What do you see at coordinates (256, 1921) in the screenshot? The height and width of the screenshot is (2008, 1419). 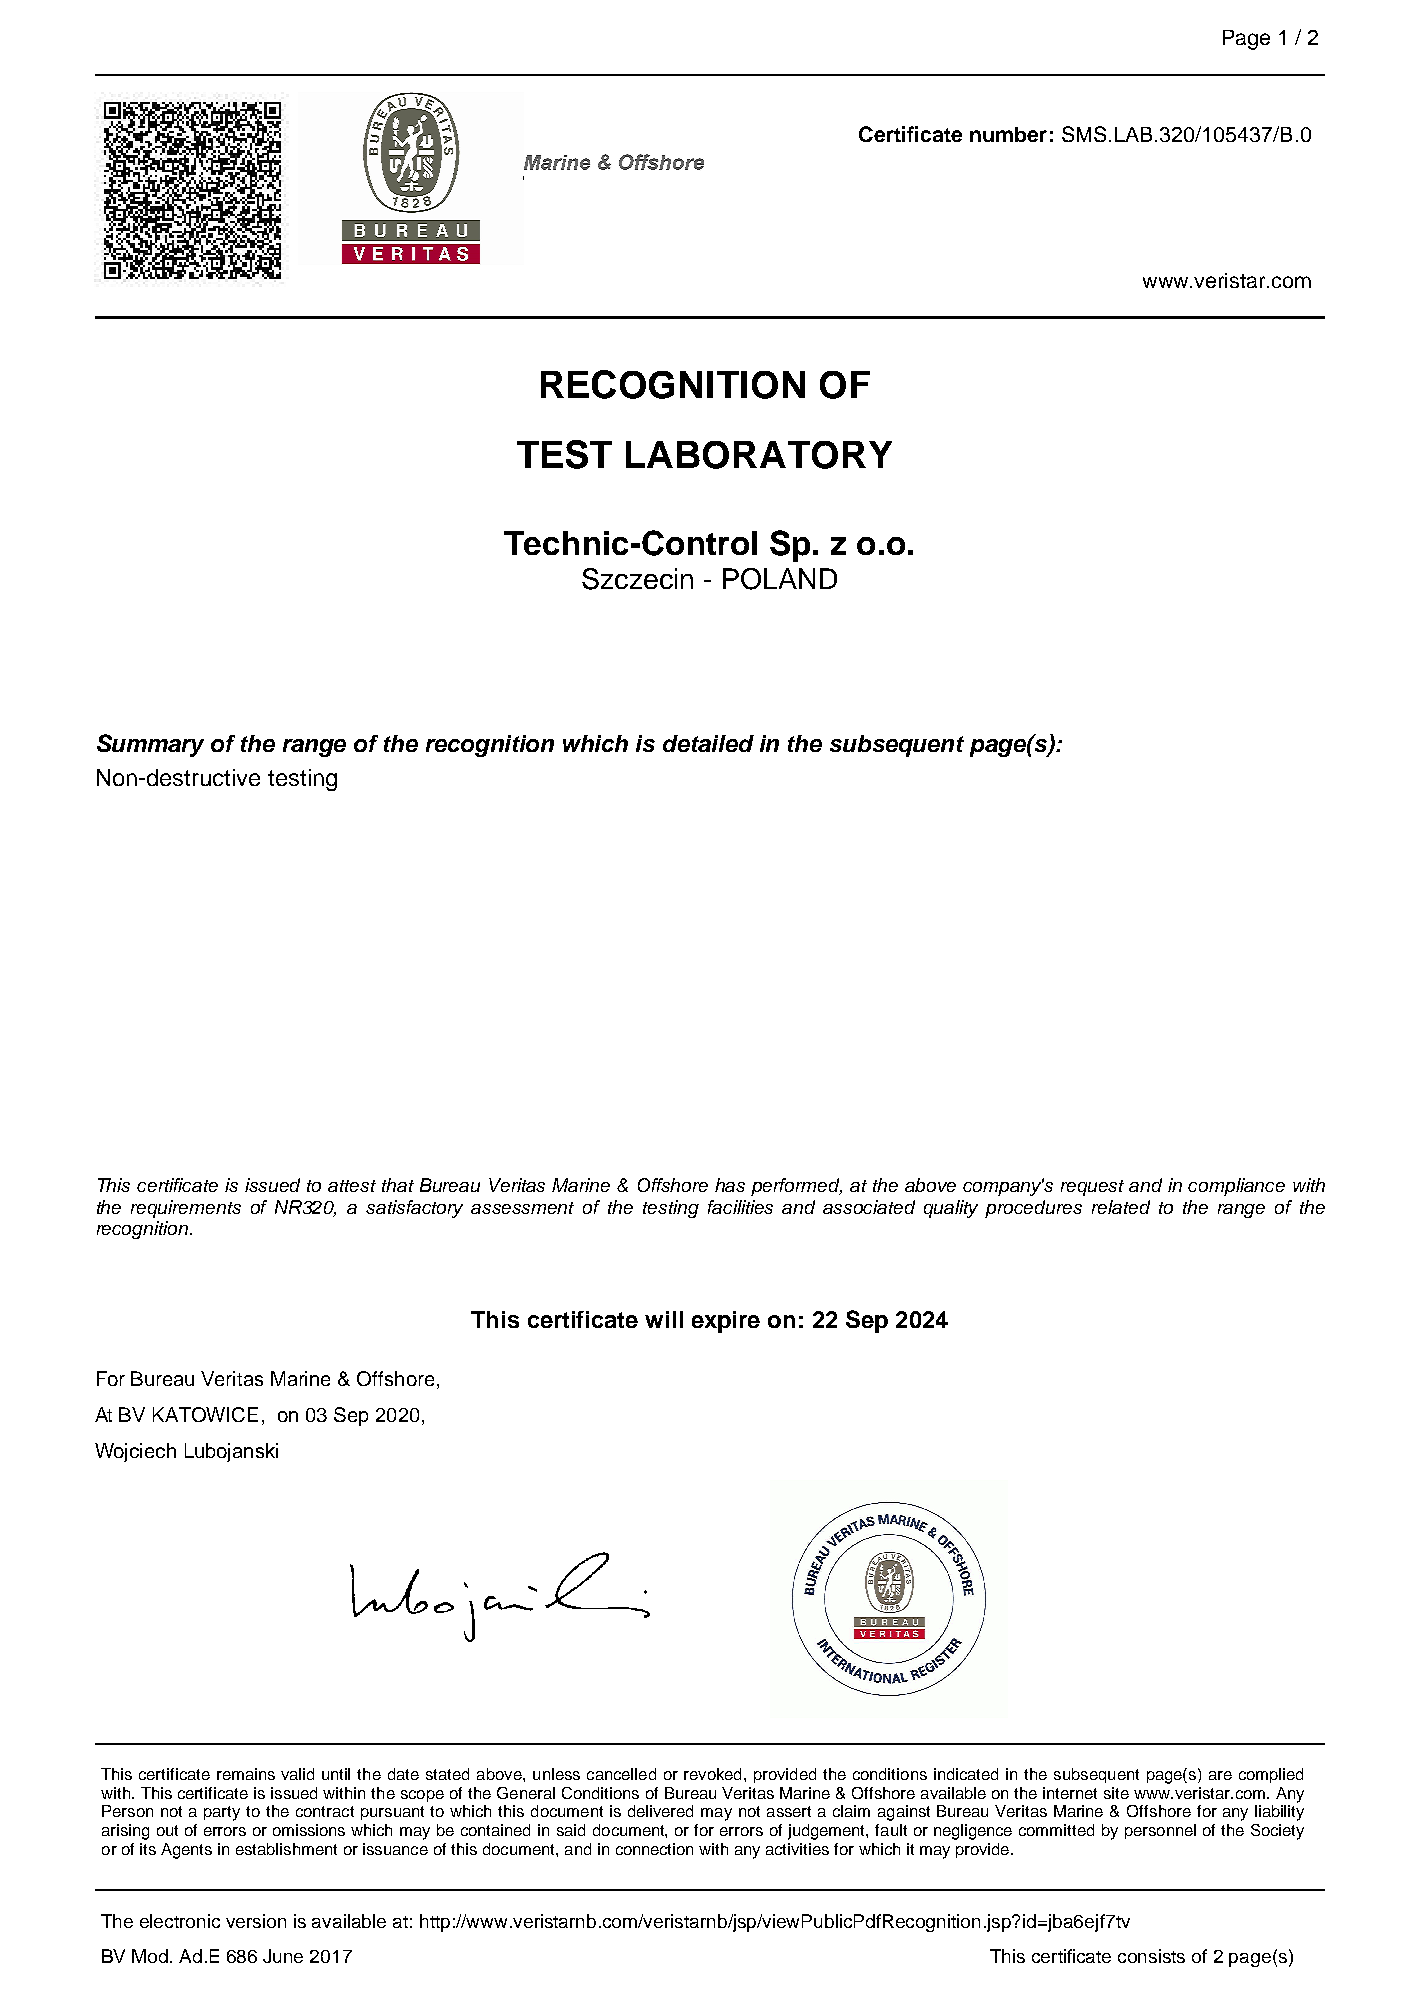 I see `version` at bounding box center [256, 1921].
